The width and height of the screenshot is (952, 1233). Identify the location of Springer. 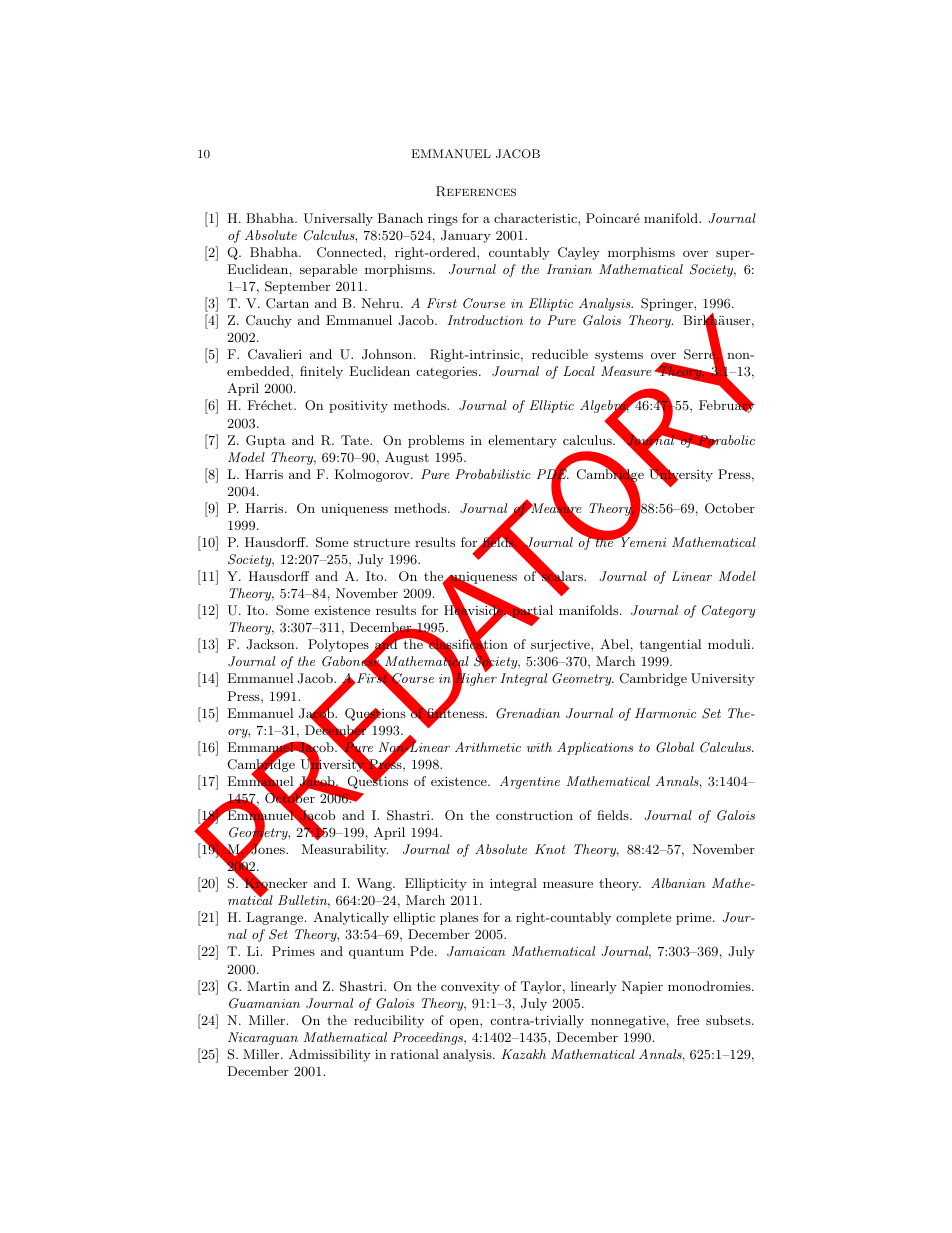
(668, 304).
